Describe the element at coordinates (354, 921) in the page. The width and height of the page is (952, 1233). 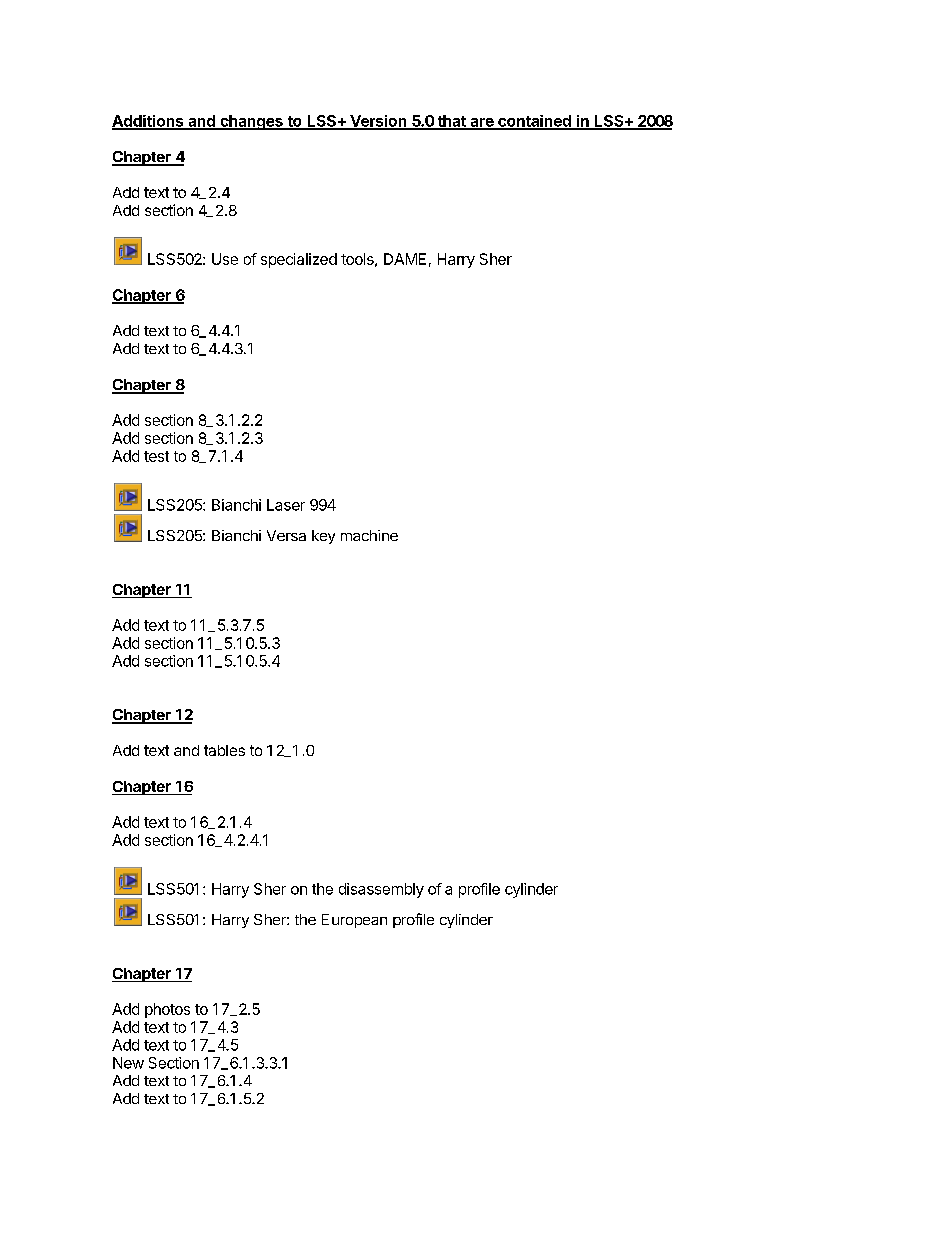
I see `European` at that location.
